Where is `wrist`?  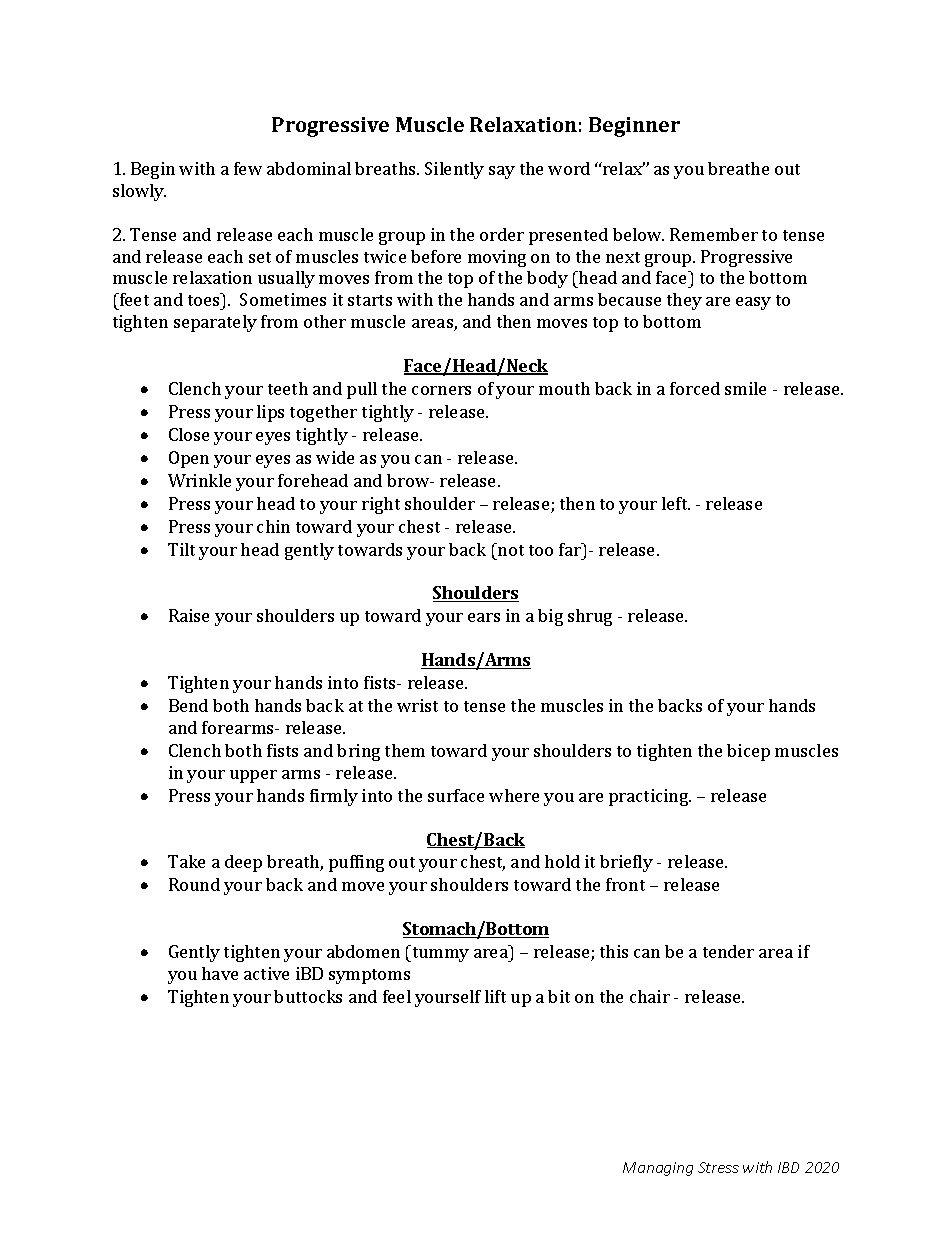 wrist is located at coordinates (417, 705).
